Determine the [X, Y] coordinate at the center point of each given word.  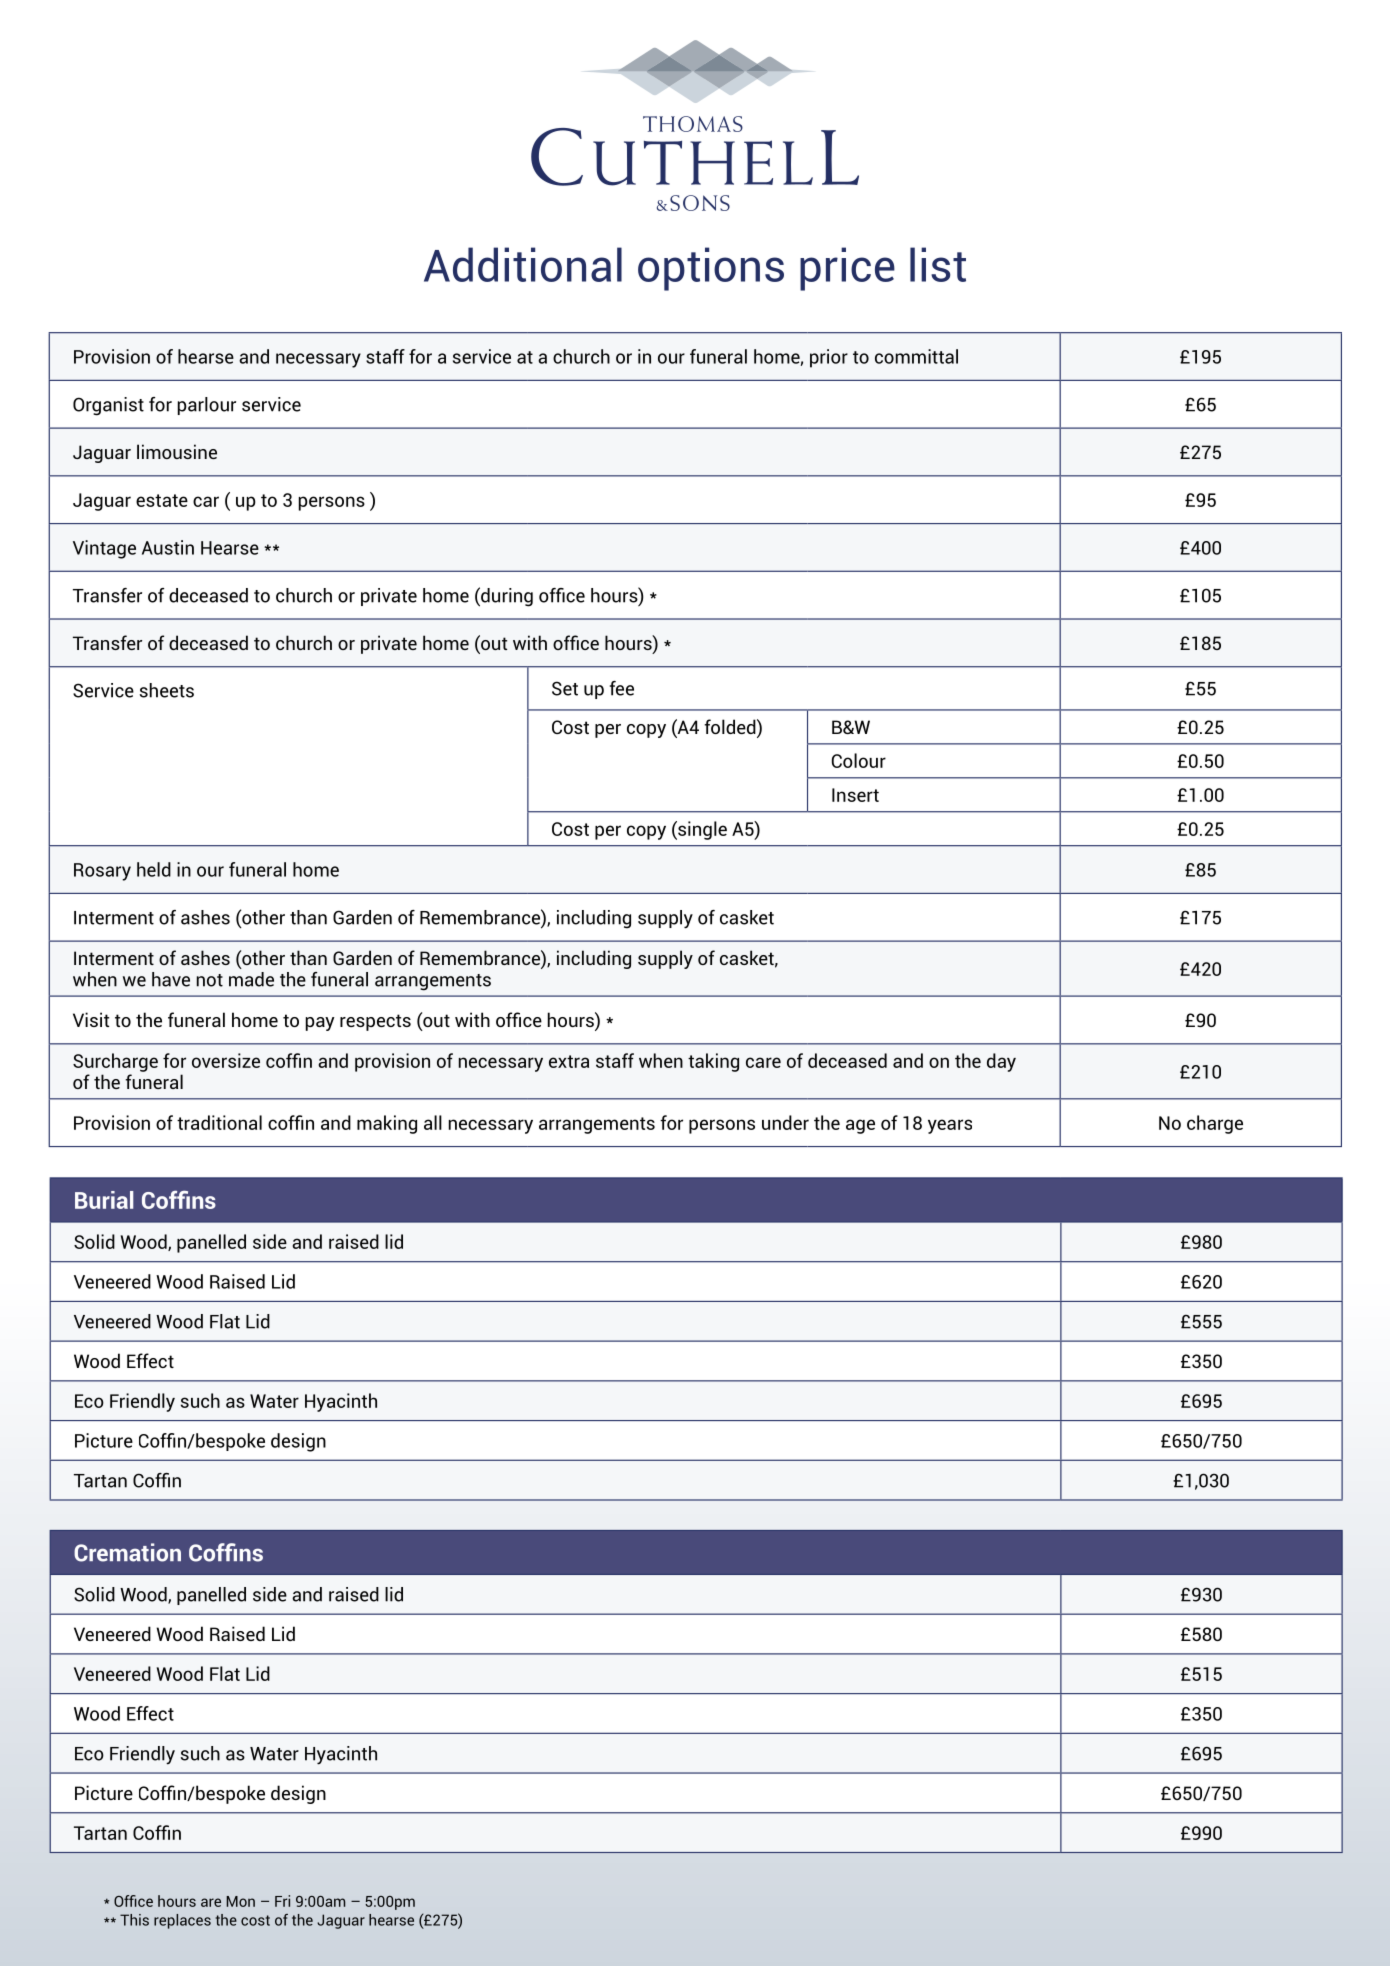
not [210, 980]
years [950, 1126]
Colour [859, 760]
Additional [523, 264]
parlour [207, 406]
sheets [167, 690]
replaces [182, 1921]
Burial [104, 1200]
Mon [240, 1901]
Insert [855, 795]
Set [565, 688]
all [433, 1122]
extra [569, 1061]
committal [916, 356]
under [785, 1122]
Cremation [127, 1552]
